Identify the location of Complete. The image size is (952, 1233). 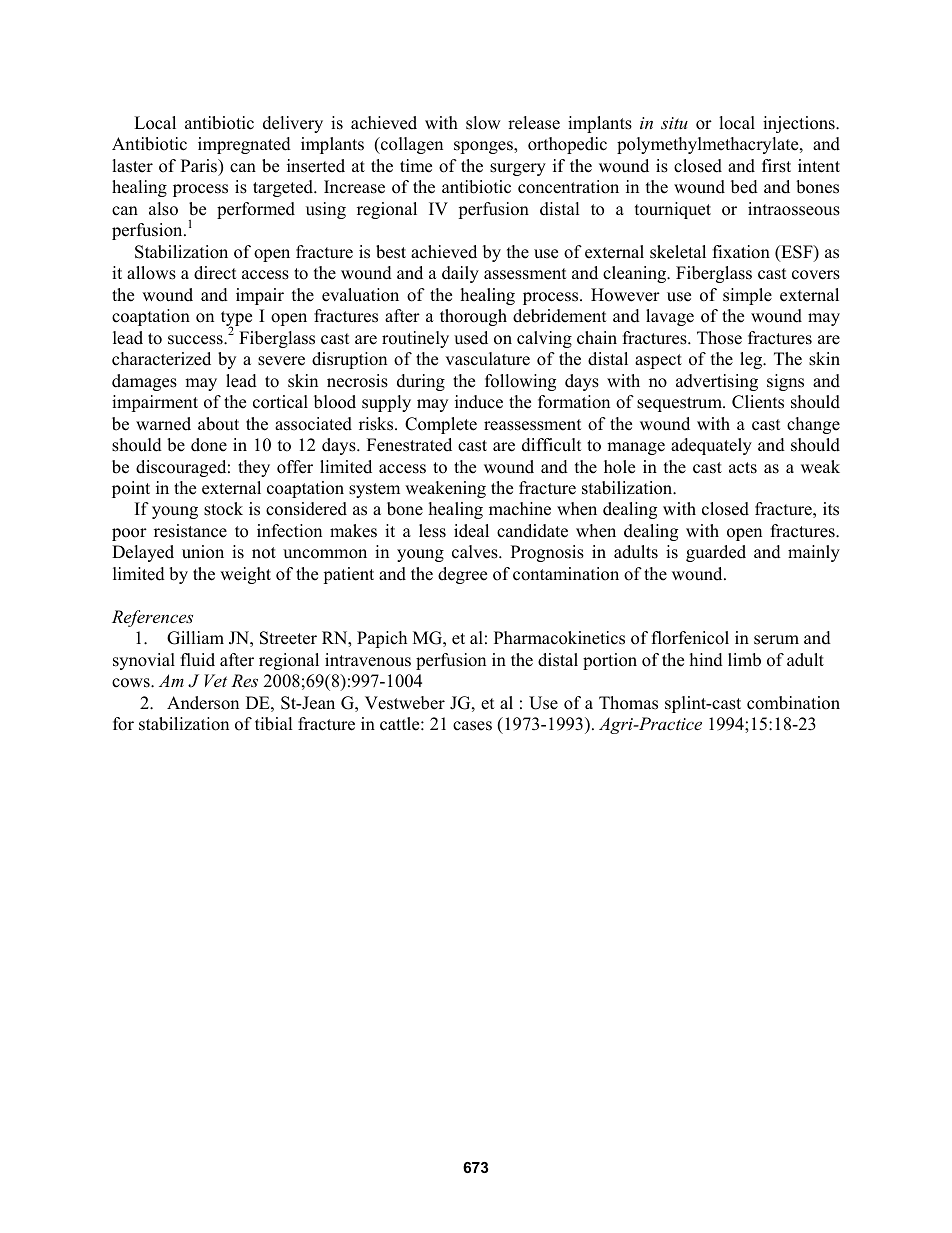
(441, 425).
